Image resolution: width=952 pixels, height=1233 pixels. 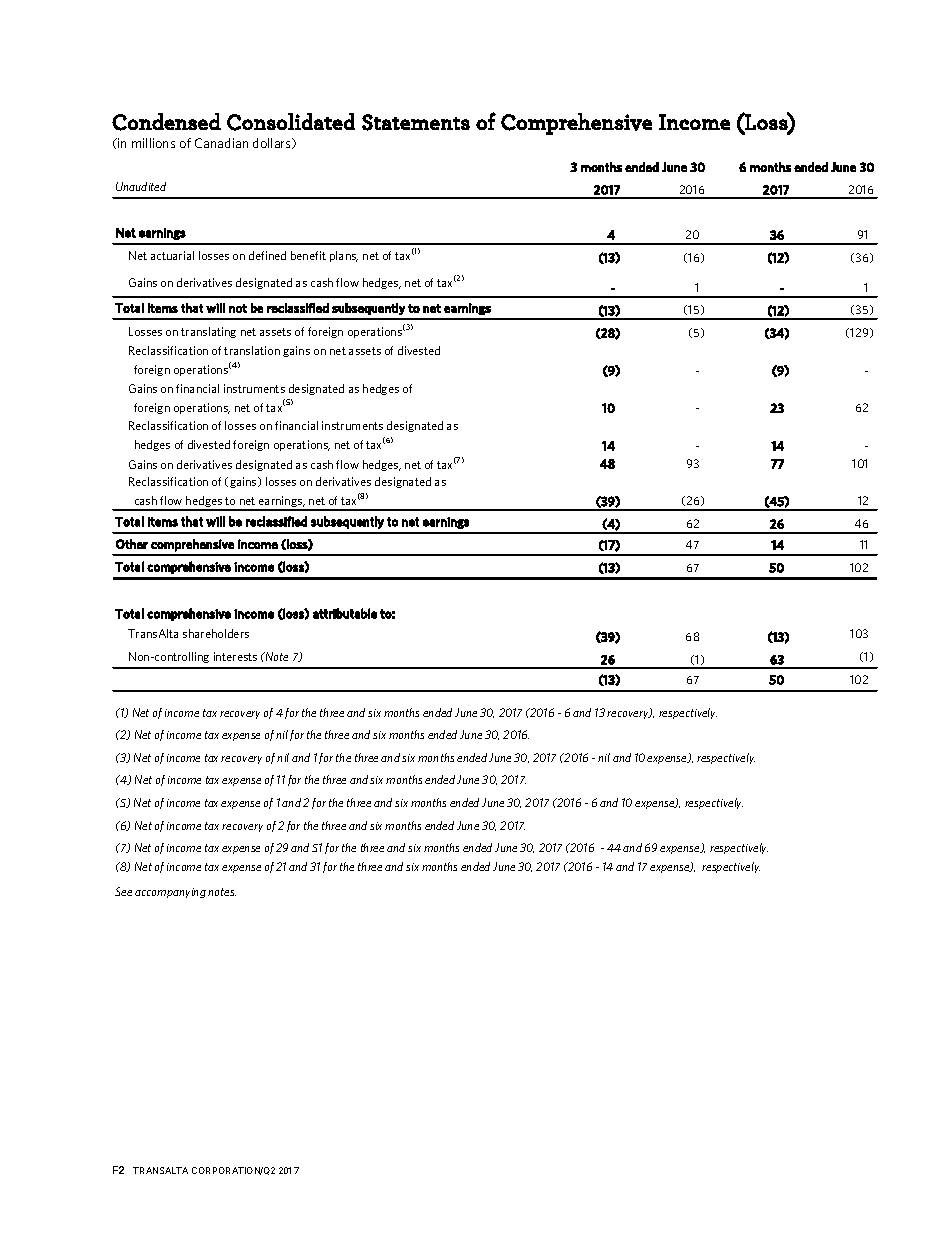 What do you see at coordinates (216, 633) in the screenshot?
I see `shareholders` at bounding box center [216, 633].
